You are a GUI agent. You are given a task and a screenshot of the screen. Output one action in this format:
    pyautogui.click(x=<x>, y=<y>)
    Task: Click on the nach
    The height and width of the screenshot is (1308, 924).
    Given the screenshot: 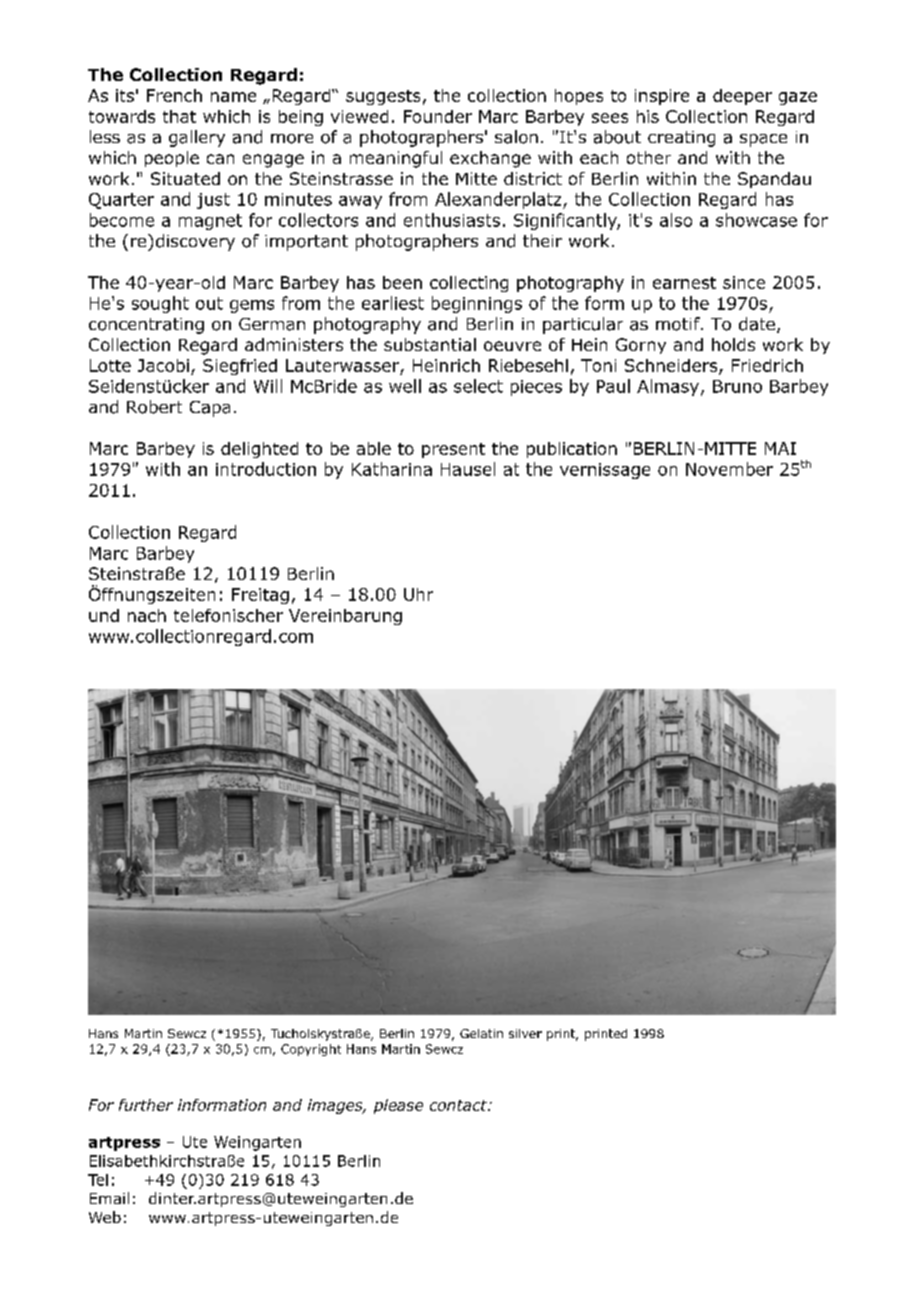 What is the action you would take?
    pyautogui.click(x=147, y=615)
